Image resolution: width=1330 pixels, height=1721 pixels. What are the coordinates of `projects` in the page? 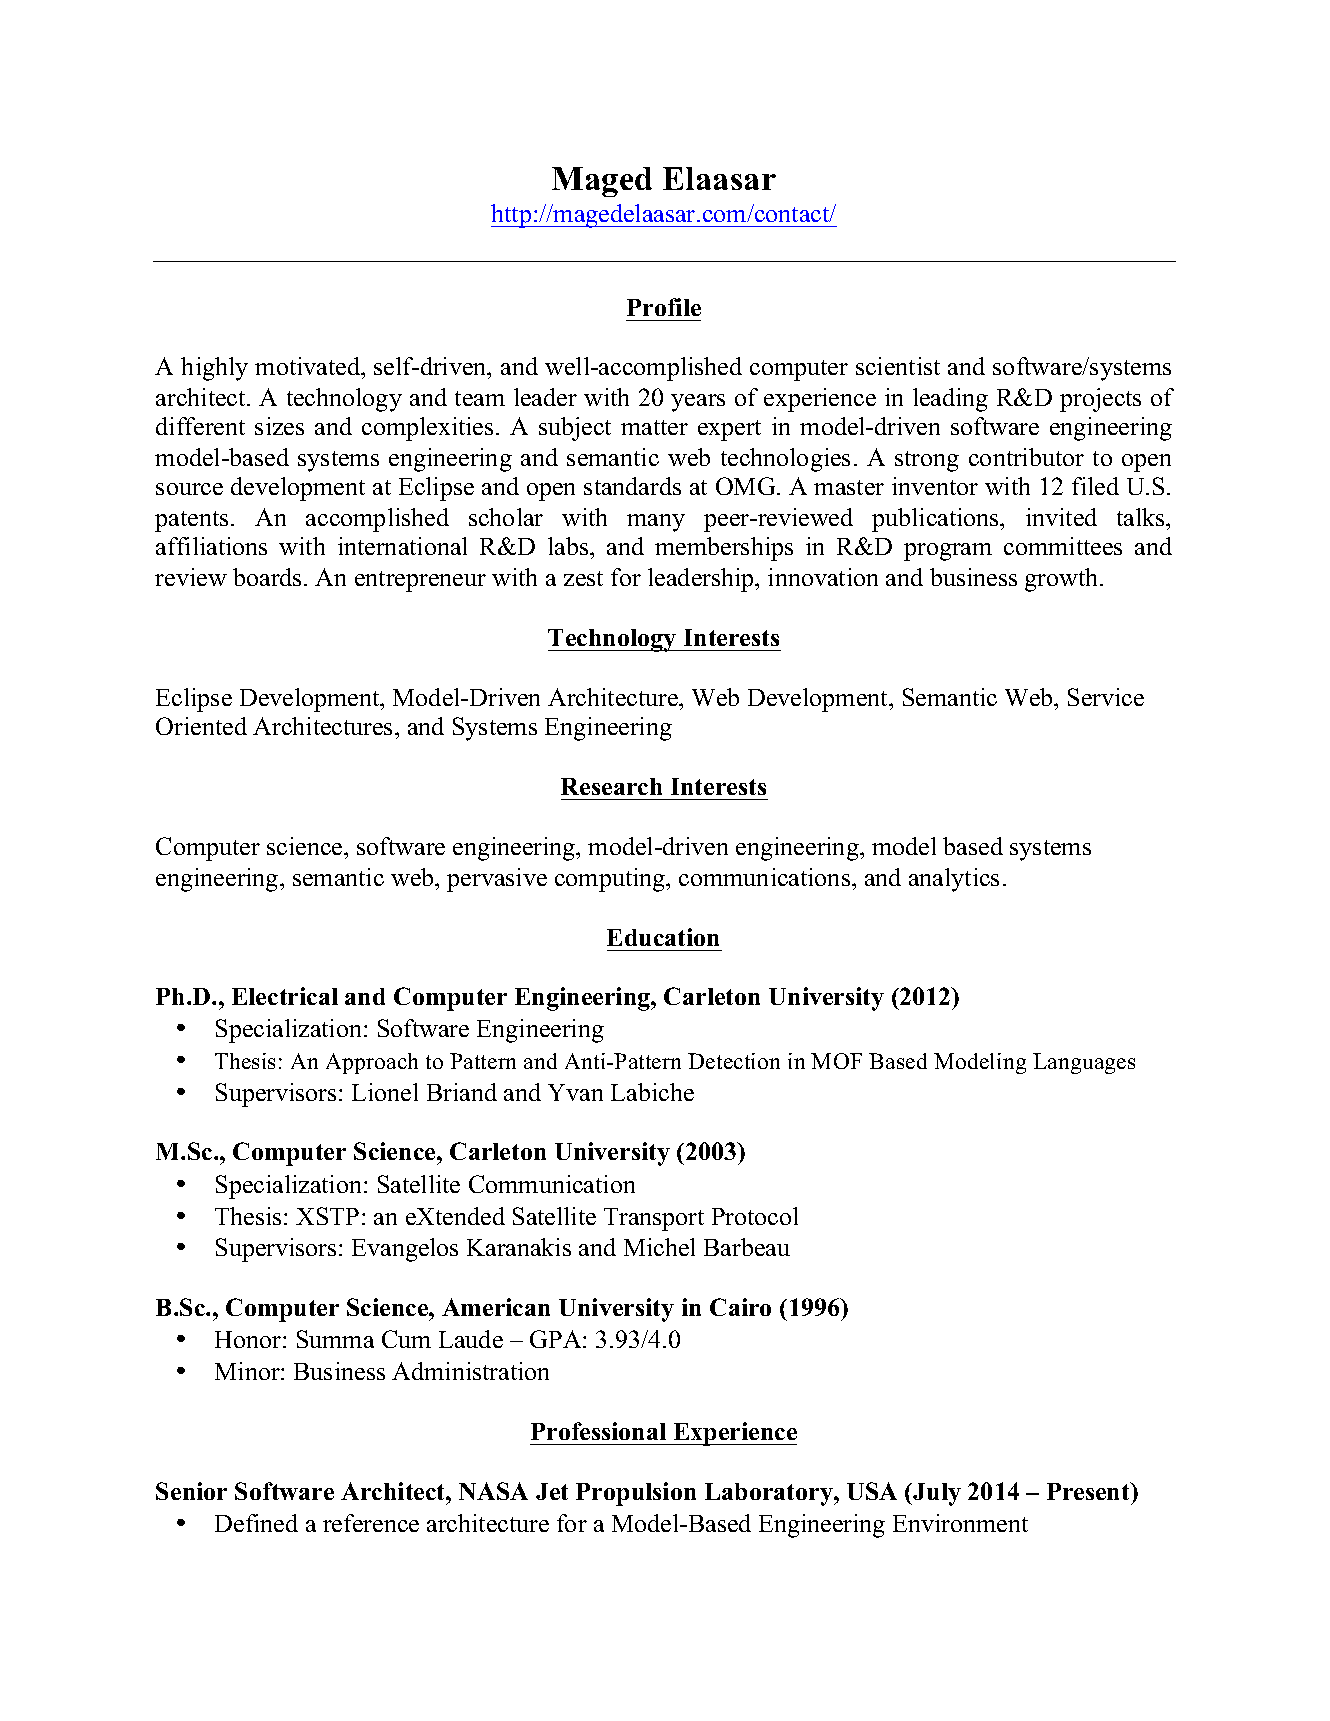 It's located at (1100, 400).
